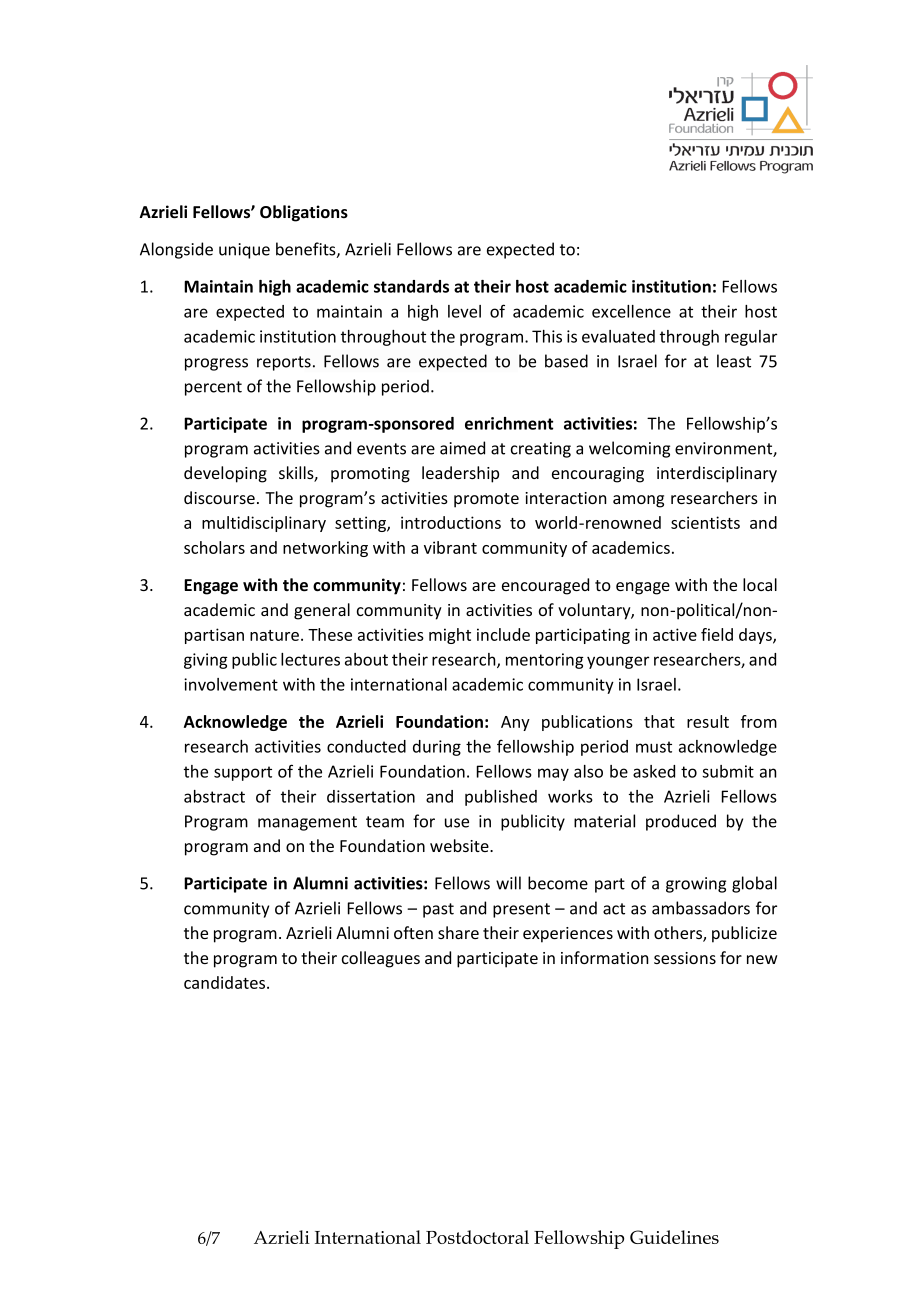 This screenshot has height=1308, width=924. What do you see at coordinates (717, 474) in the screenshot?
I see `interdisciplinary` at bounding box center [717, 474].
